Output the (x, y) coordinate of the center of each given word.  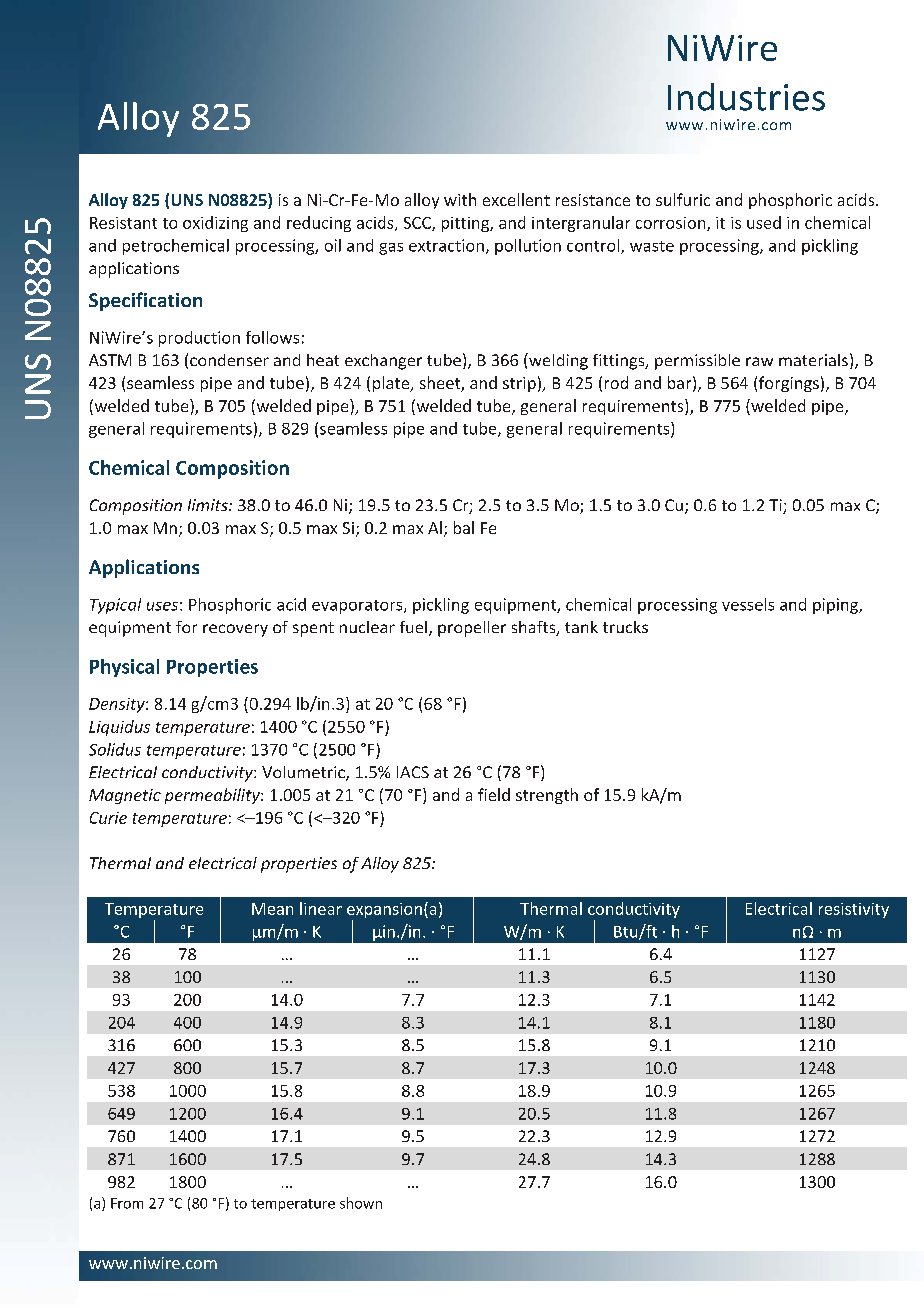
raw (759, 361)
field (494, 794)
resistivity (854, 910)
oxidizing (215, 224)
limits (209, 505)
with (460, 199)
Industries (746, 97)
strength (547, 796)
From (127, 1203)
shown (361, 1203)
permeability (213, 796)
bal (464, 527)
